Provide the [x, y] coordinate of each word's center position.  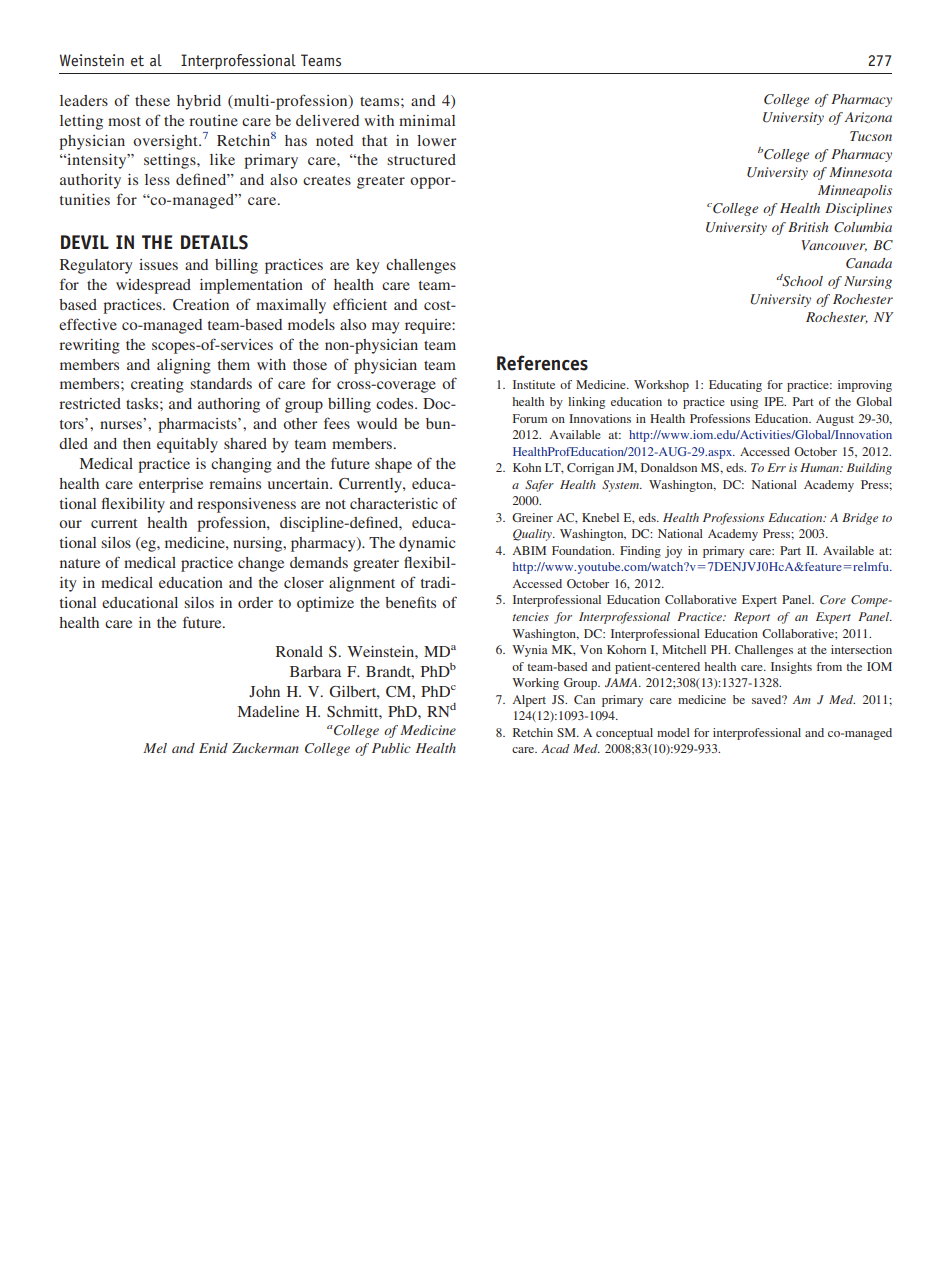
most [124, 121]
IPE [775, 401]
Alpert [529, 701]
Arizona [868, 117]
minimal [427, 120]
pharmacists [198, 425]
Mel [155, 748]
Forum [530, 418]
